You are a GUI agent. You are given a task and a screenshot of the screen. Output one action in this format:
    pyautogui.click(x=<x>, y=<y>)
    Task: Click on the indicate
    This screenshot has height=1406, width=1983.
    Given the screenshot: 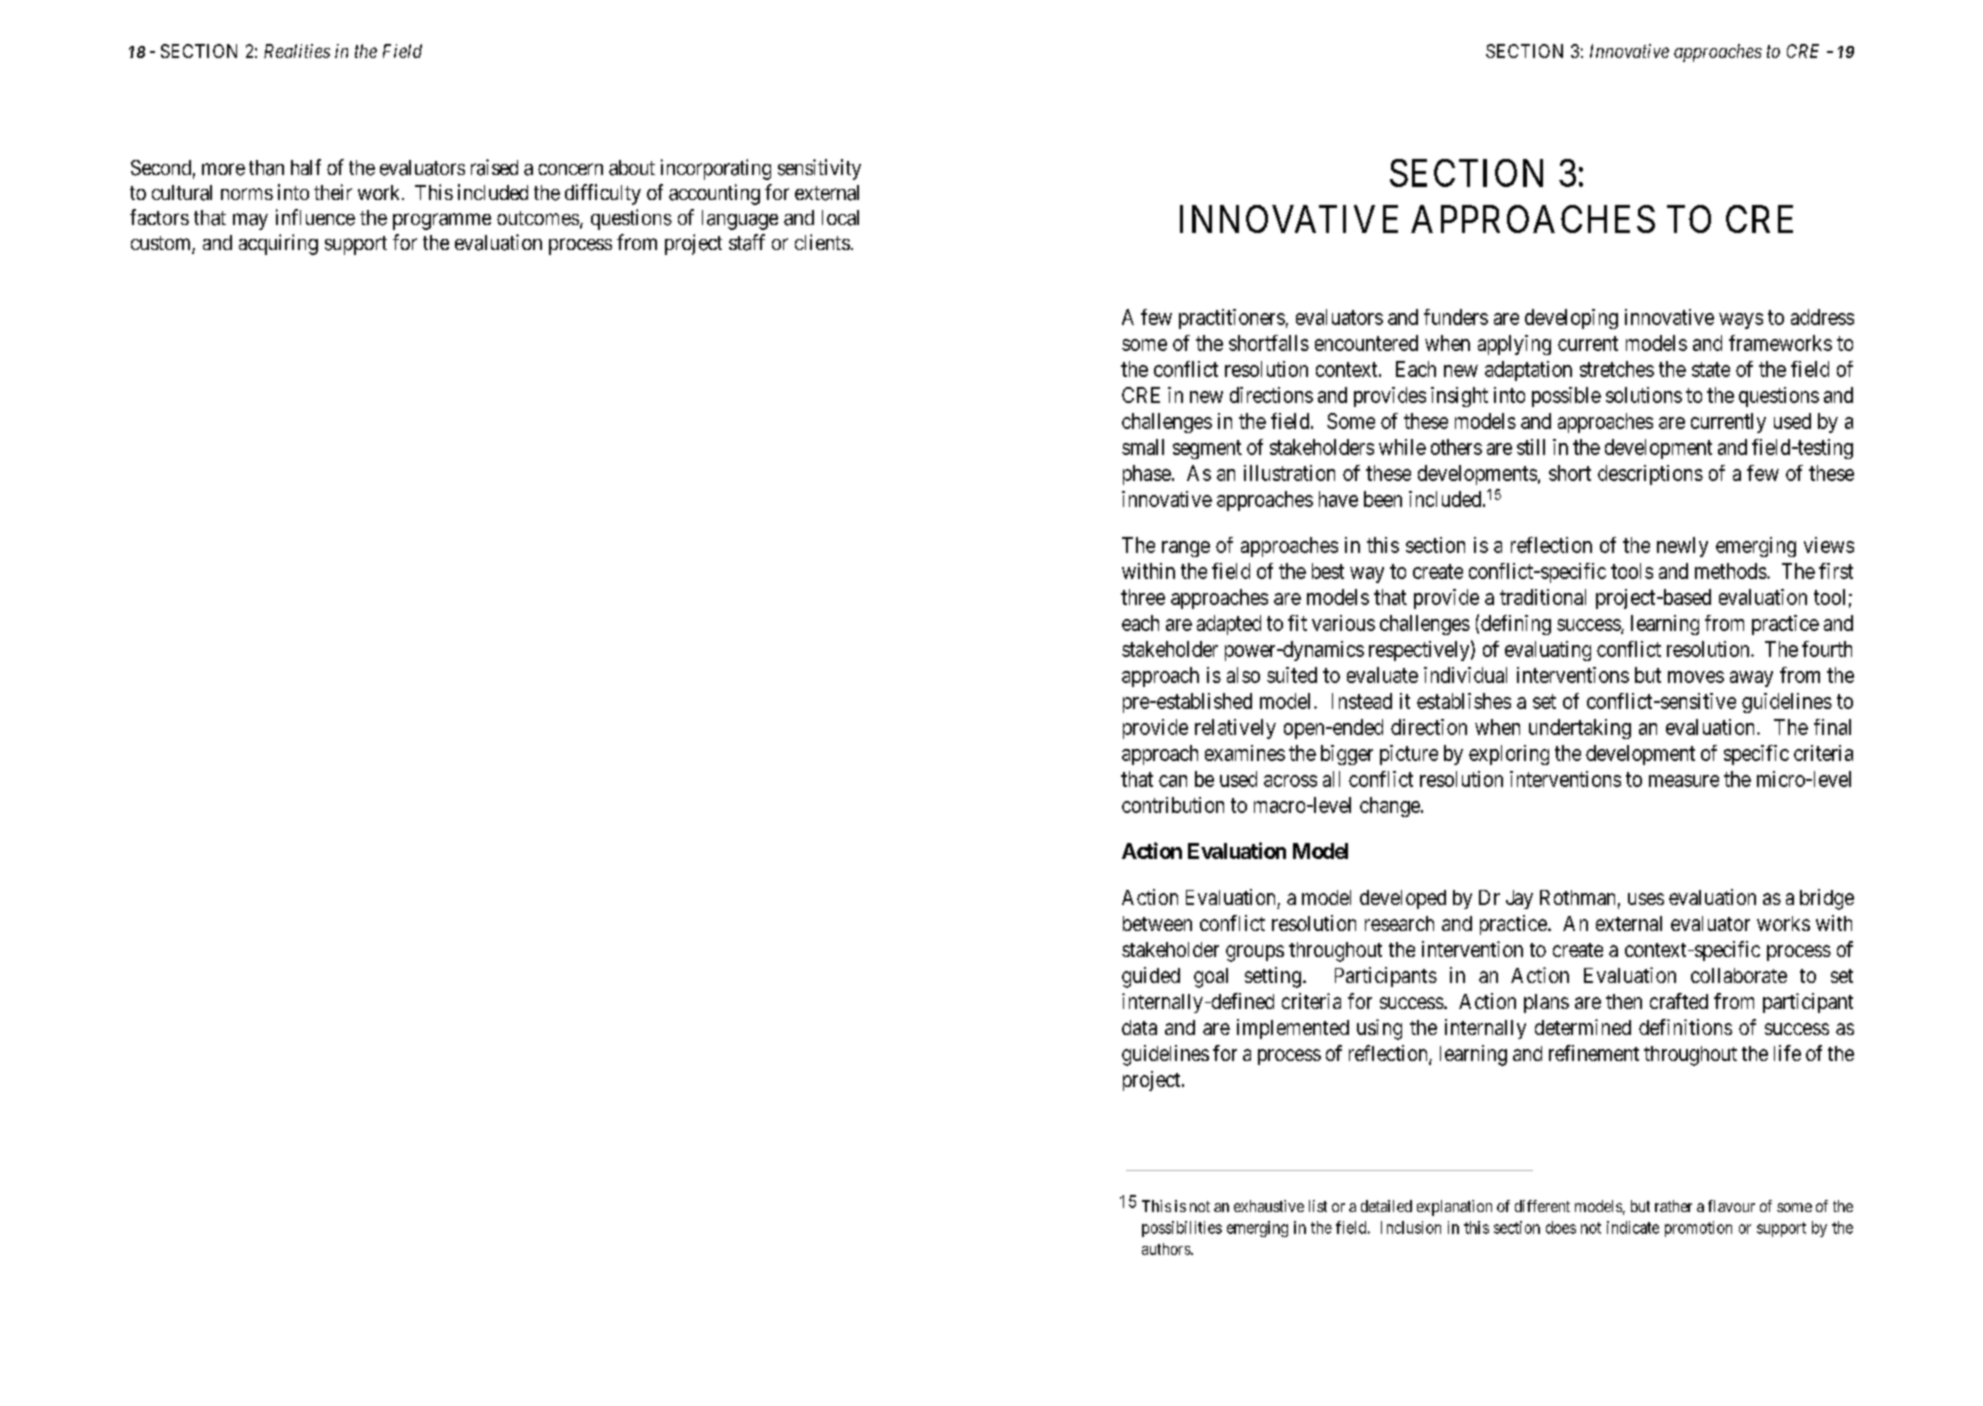 What is the action you would take?
    pyautogui.click(x=1633, y=1227)
